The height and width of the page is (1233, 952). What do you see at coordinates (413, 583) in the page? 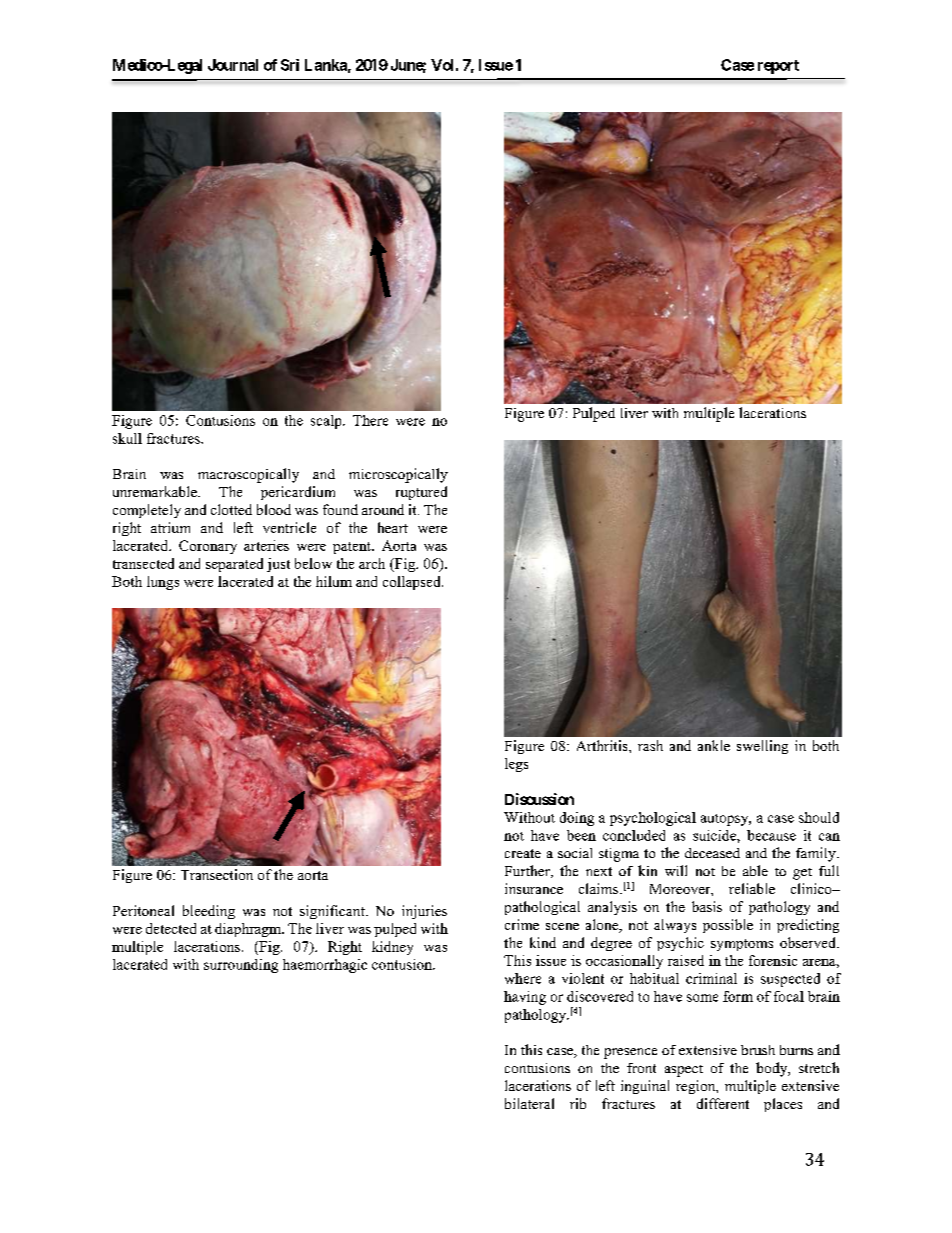
I see `collapsed` at bounding box center [413, 583].
